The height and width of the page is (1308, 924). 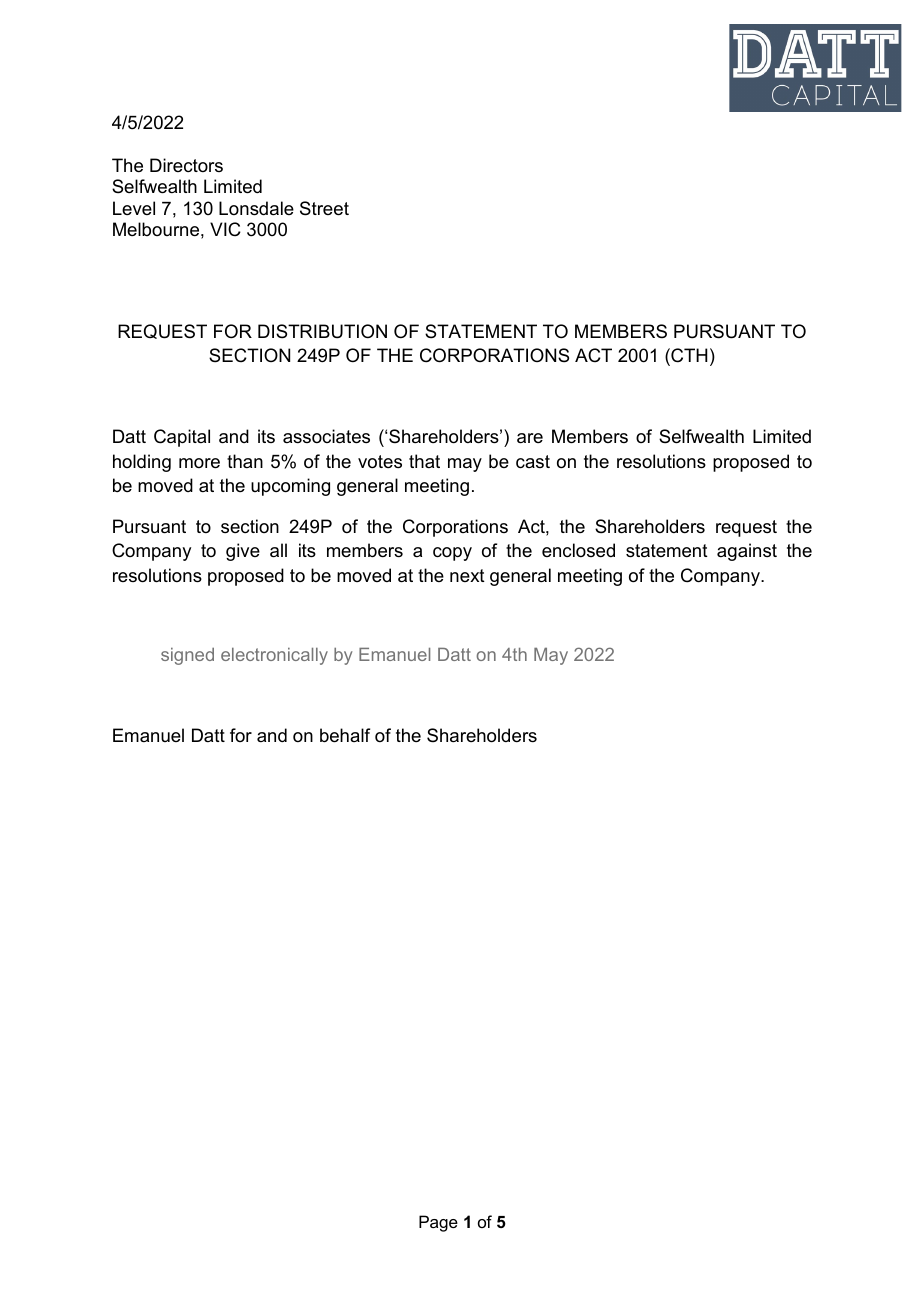 I want to click on against, so click(x=747, y=552).
